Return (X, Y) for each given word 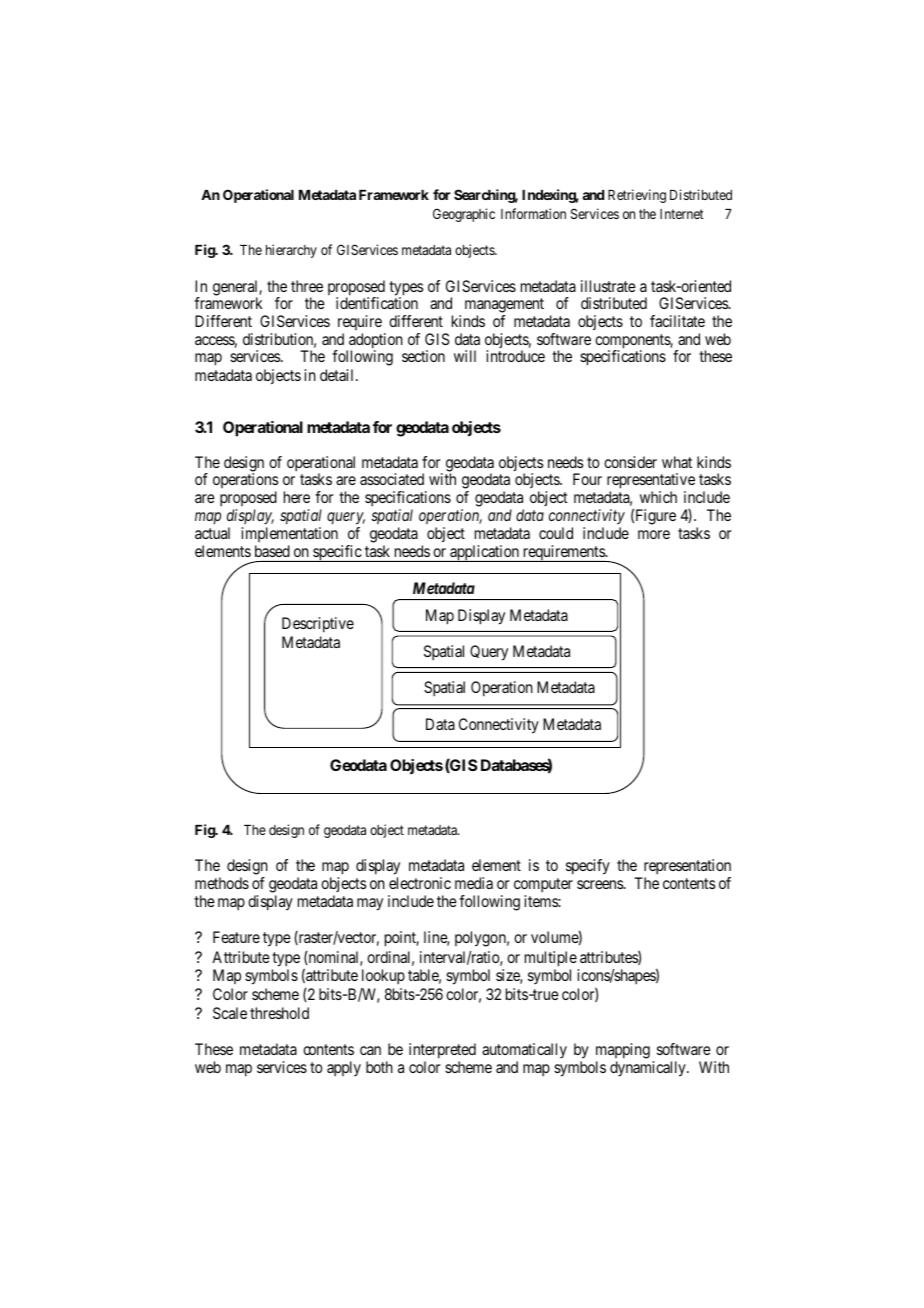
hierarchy (291, 251)
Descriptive (318, 625)
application (485, 553)
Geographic (464, 215)
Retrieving (637, 196)
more (654, 534)
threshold (279, 1013)
